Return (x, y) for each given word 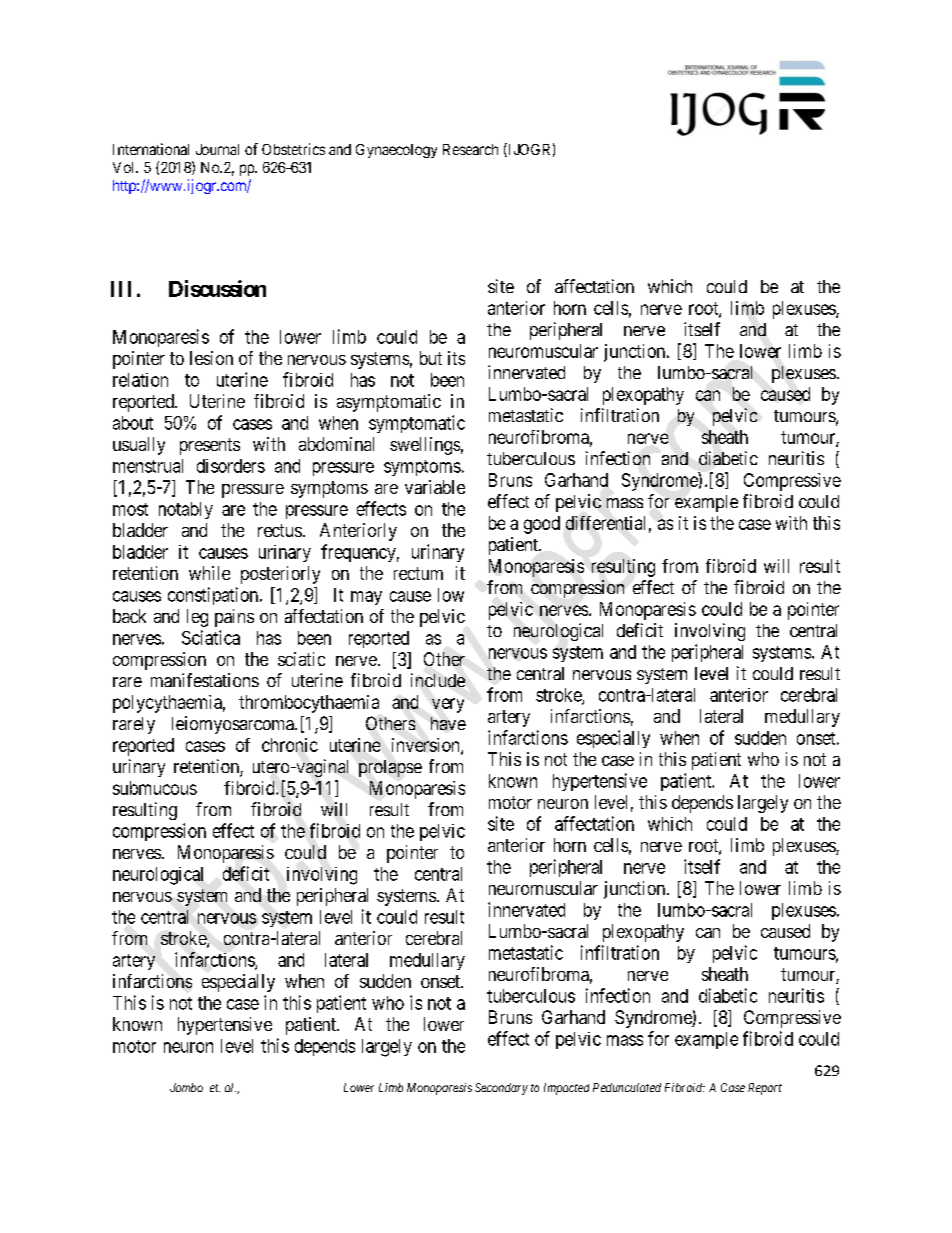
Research (470, 149)
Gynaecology (396, 151)
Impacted (566, 1089)
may (366, 598)
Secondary (501, 1089)
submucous (155, 788)
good (542, 525)
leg (197, 618)
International (151, 149)
